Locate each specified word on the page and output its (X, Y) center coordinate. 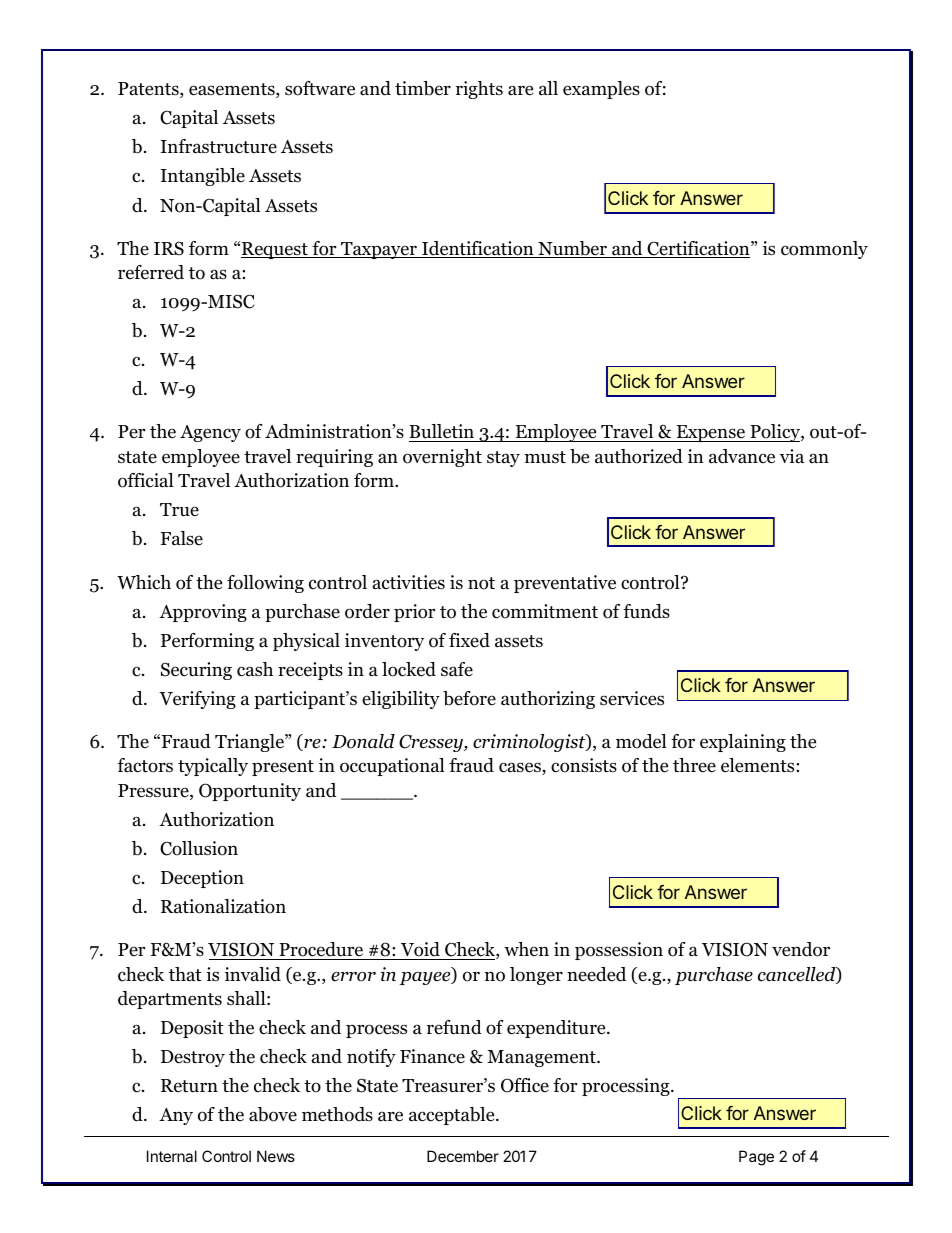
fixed (469, 640)
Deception (202, 879)
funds (646, 611)
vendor (801, 949)
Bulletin (443, 433)
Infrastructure (219, 146)
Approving (203, 613)
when (526, 949)
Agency (210, 433)
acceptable (453, 1116)
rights (479, 90)
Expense (710, 433)
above (273, 1114)
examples (601, 90)
